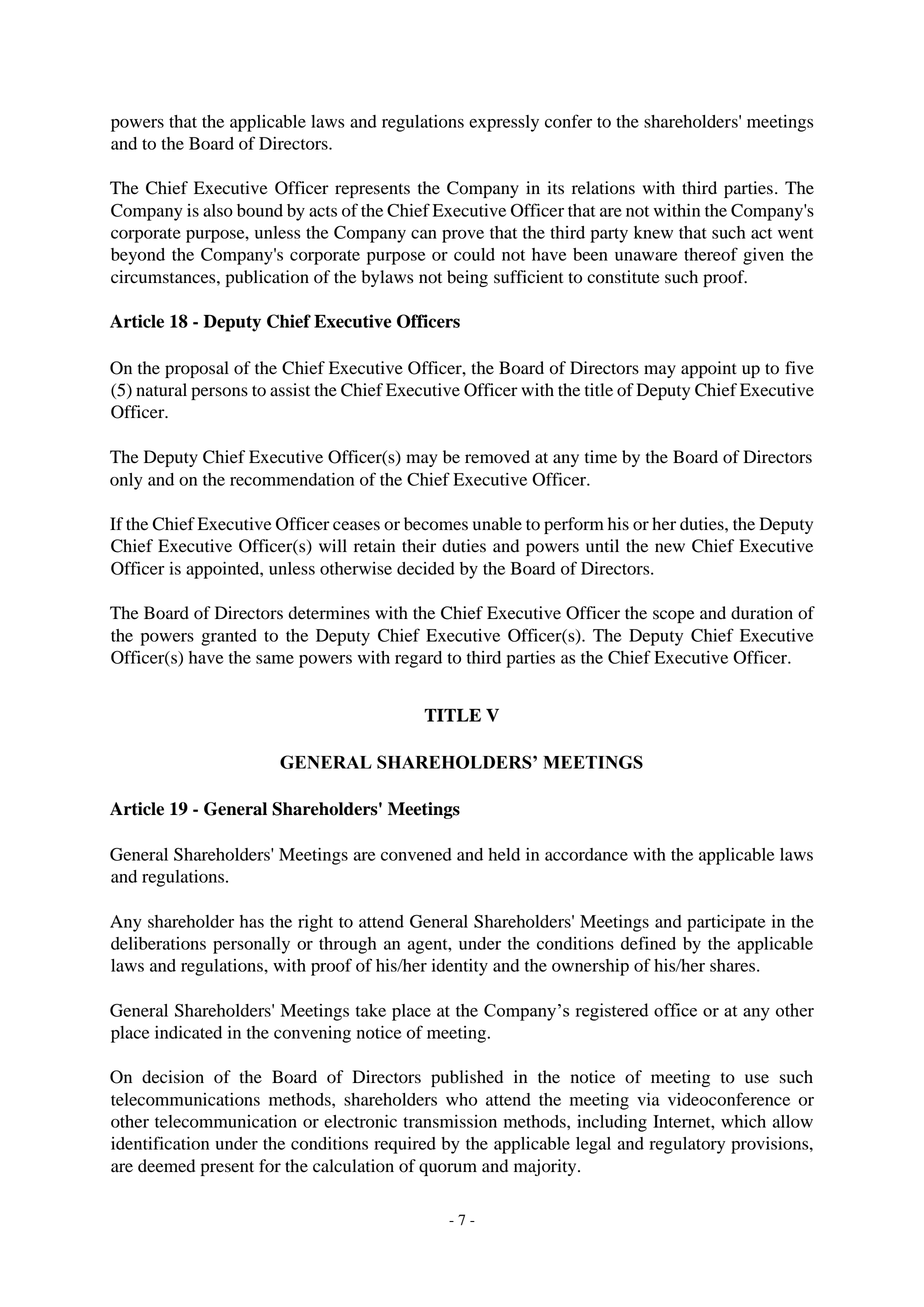 The height and width of the screenshot is (1307, 924). I want to click on regard, so click(418, 659).
